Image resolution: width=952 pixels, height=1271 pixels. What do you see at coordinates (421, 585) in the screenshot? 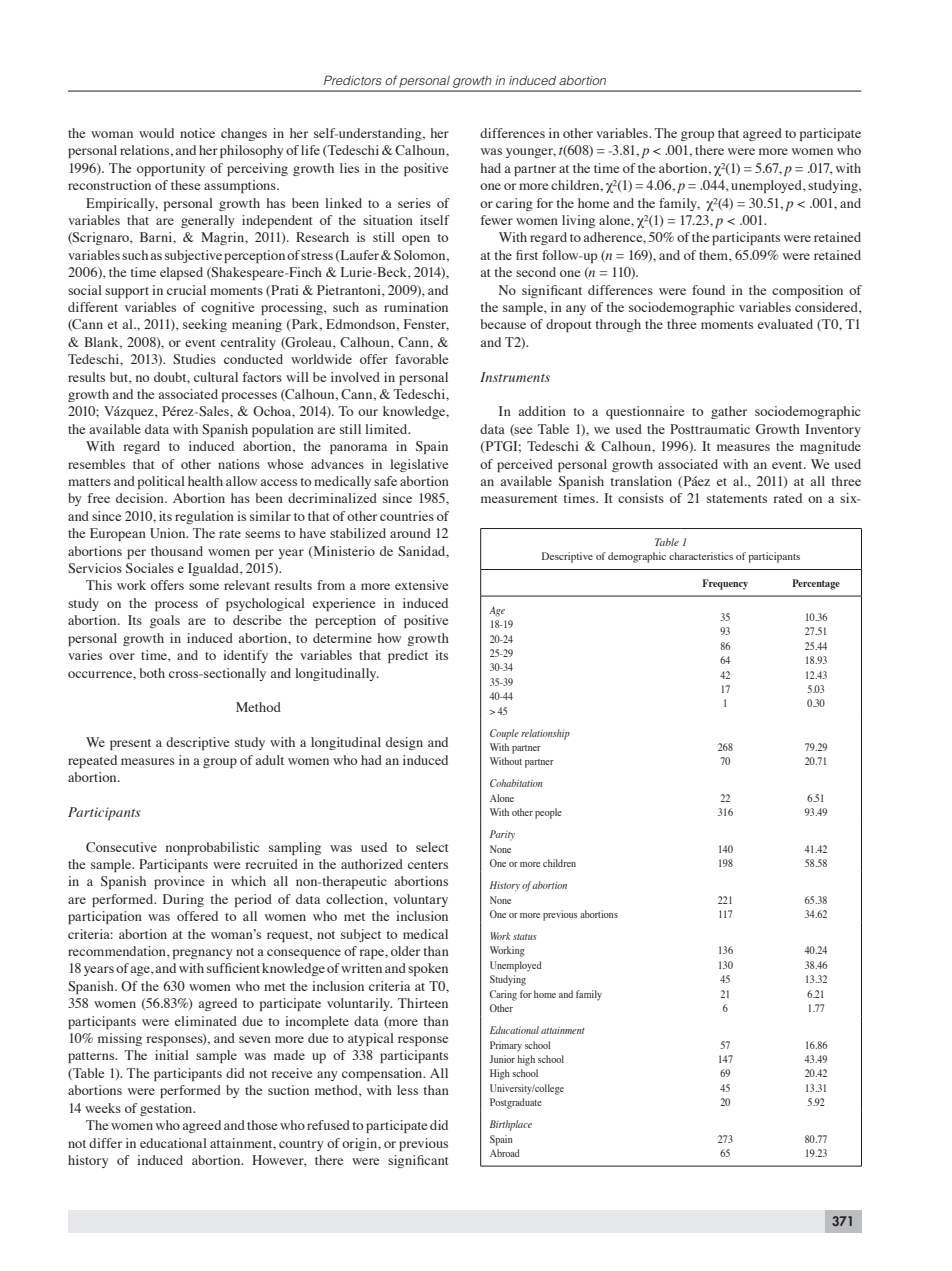
I see `extensive` at bounding box center [421, 585].
